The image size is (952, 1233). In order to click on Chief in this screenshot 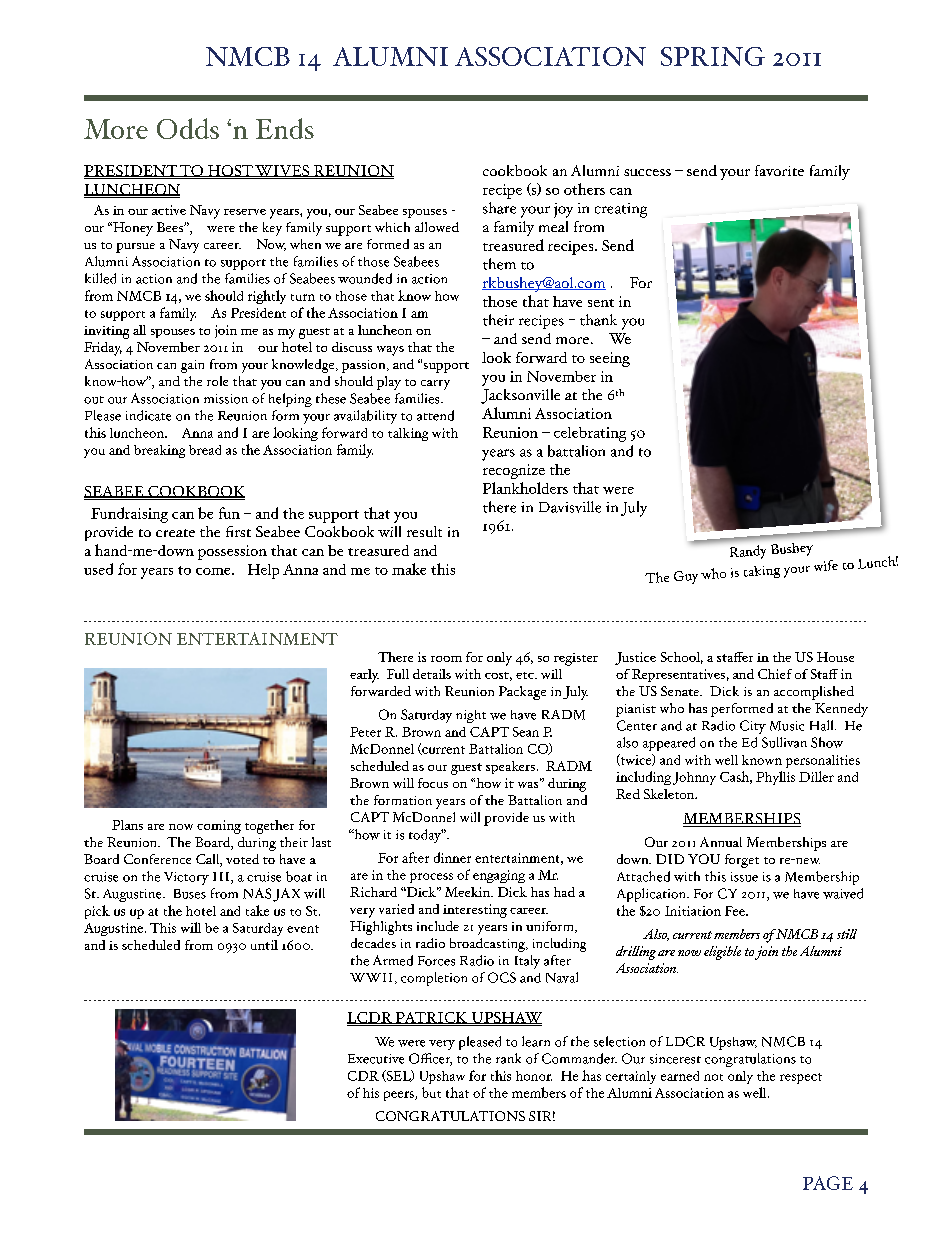, I will do `click(775, 674)`.
